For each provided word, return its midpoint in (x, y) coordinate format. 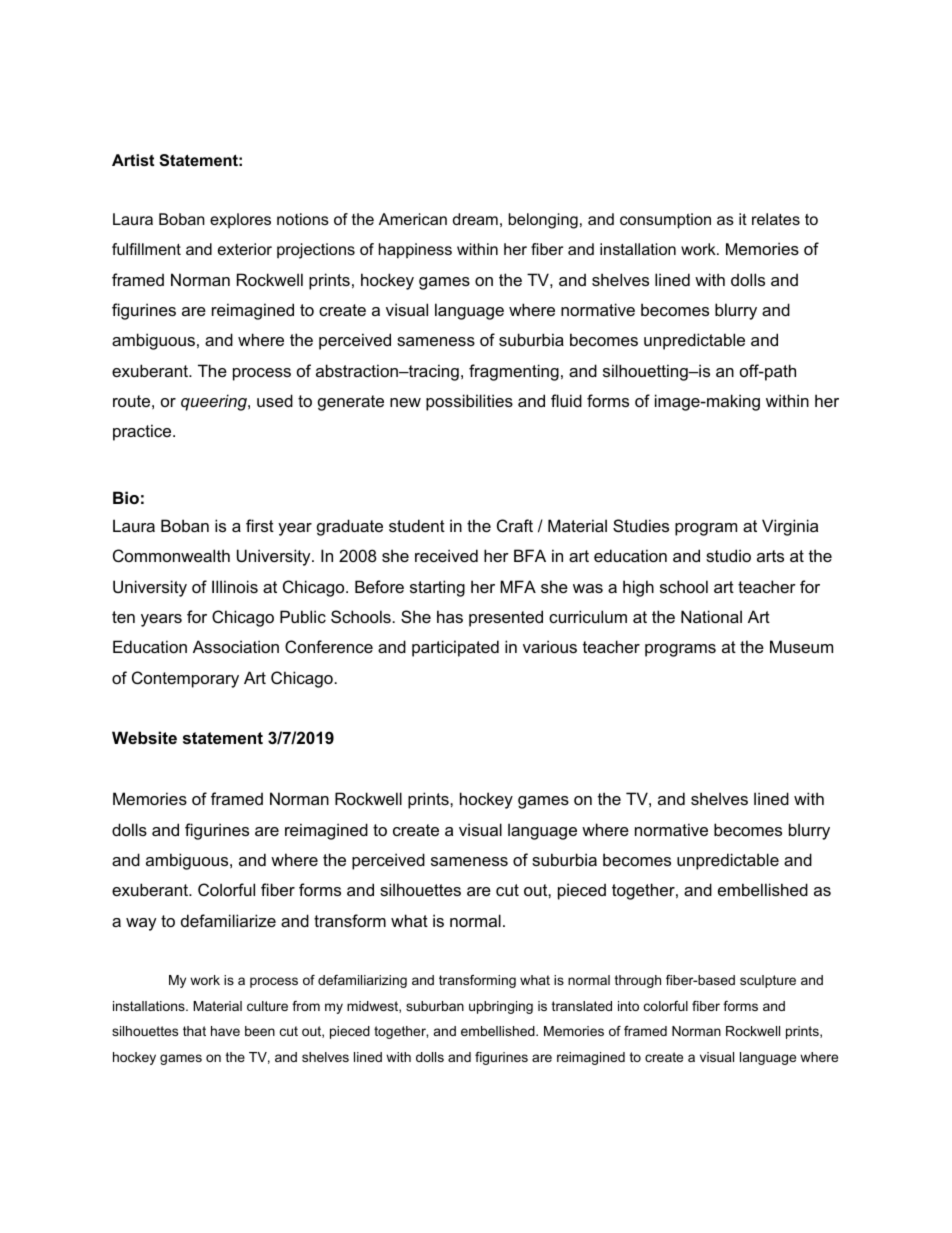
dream (475, 219)
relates (776, 219)
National (711, 616)
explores (240, 221)
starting (437, 588)
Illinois (235, 586)
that (194, 1031)
